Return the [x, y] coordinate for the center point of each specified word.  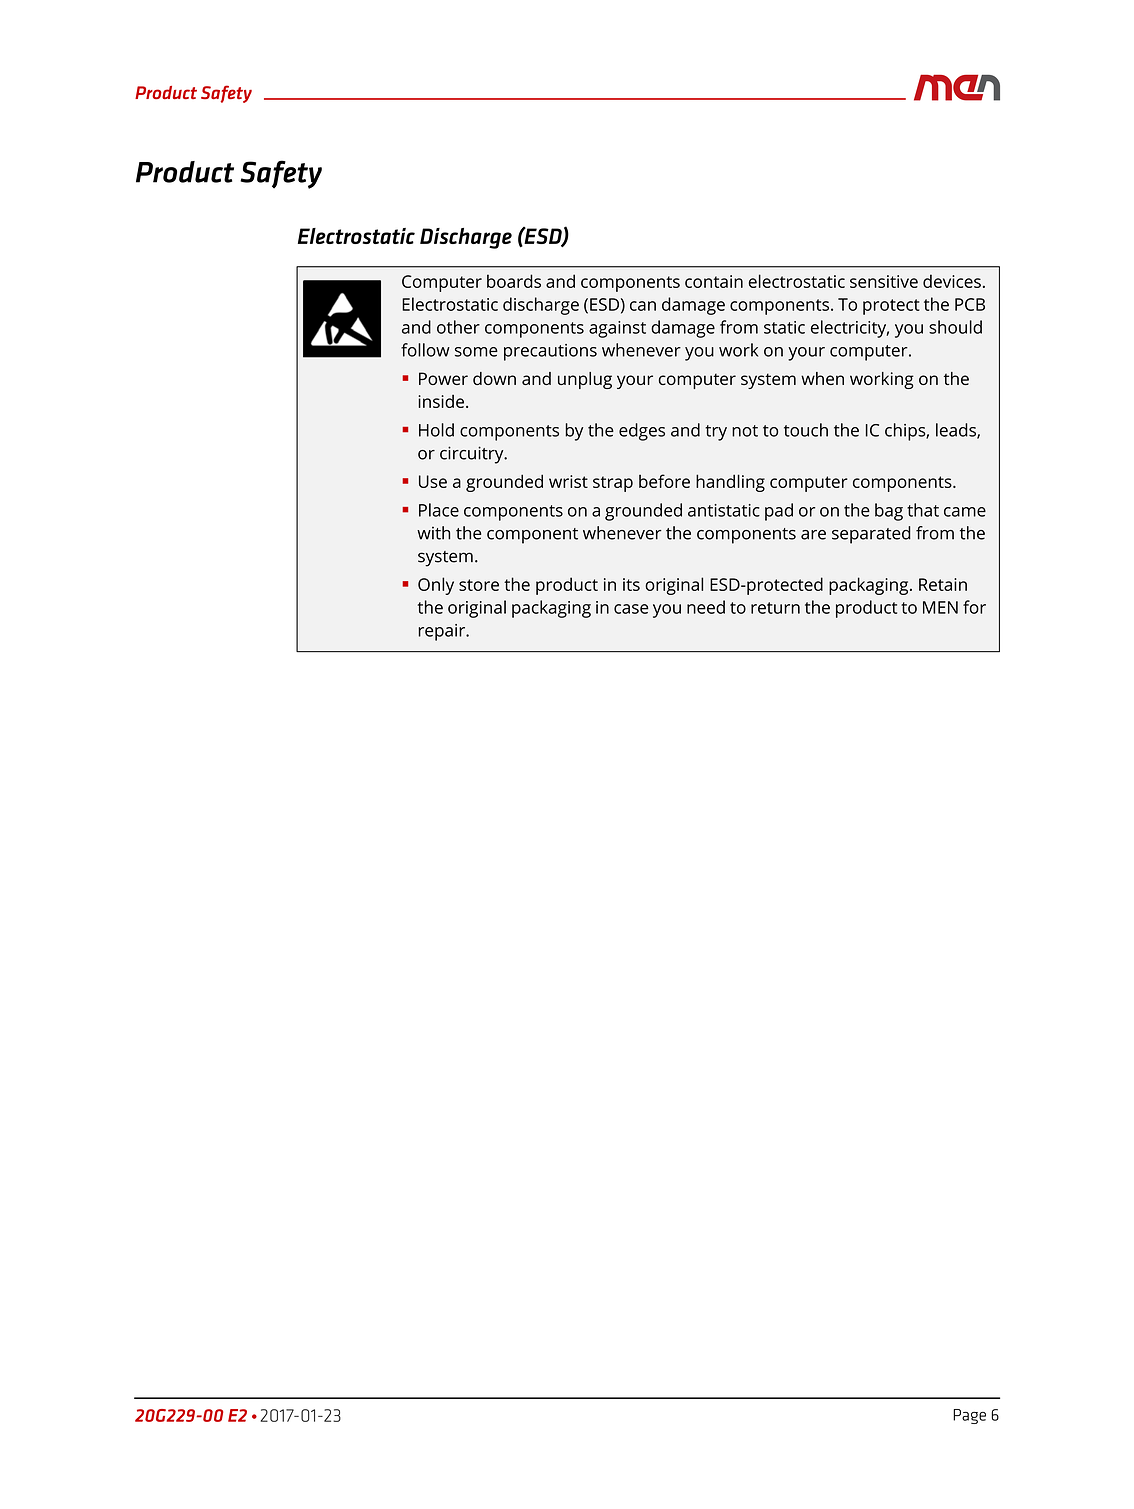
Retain [943, 584]
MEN [940, 607]
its [631, 584]
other [458, 327]
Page [969, 1416]
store [479, 585]
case [631, 609]
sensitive [884, 281]
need [706, 607]
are [813, 535]
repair [443, 632]
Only [436, 586]
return [775, 608]
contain [714, 281]
